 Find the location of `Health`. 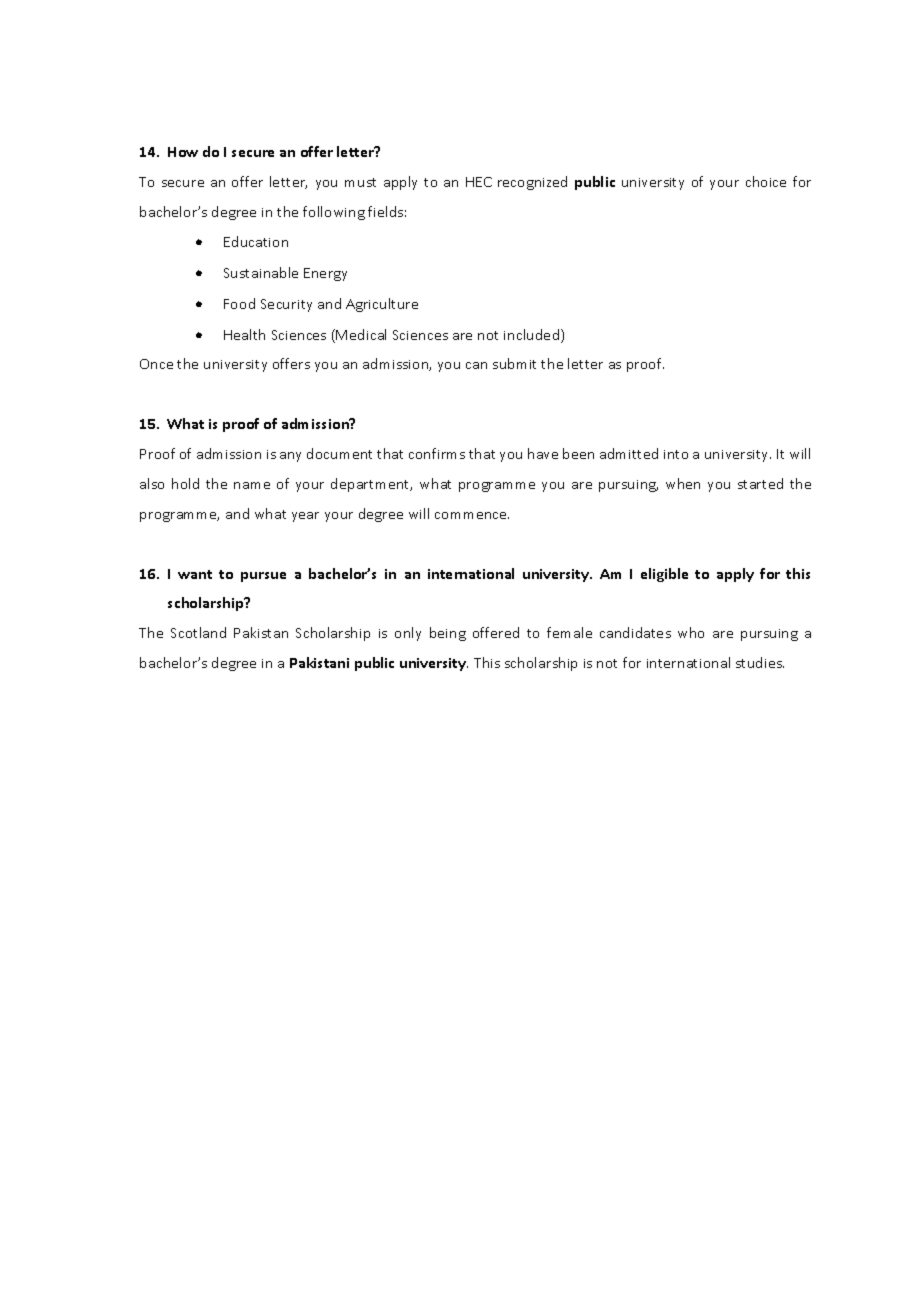

Health is located at coordinates (244, 334).
